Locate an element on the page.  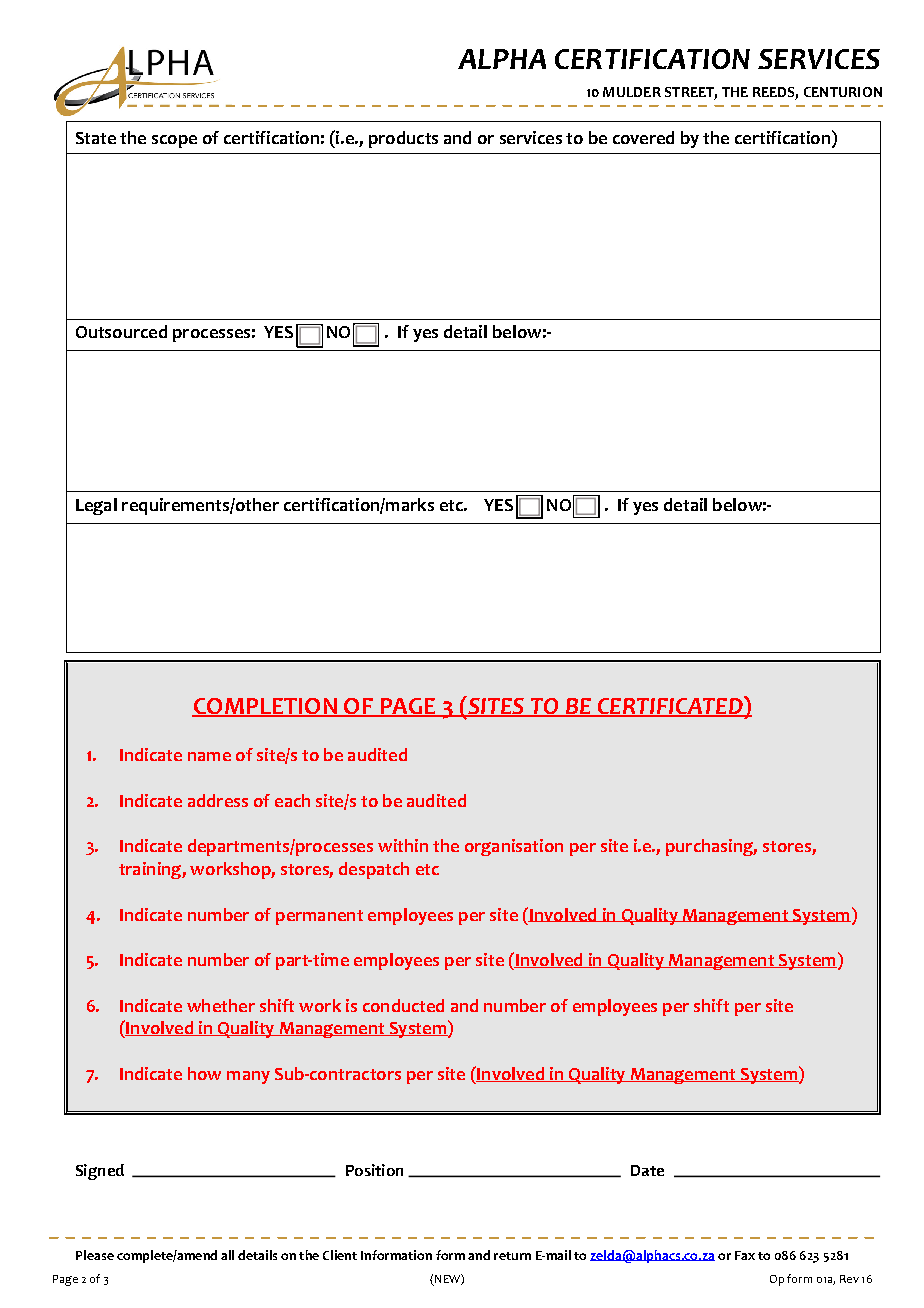
products is located at coordinates (403, 139).
